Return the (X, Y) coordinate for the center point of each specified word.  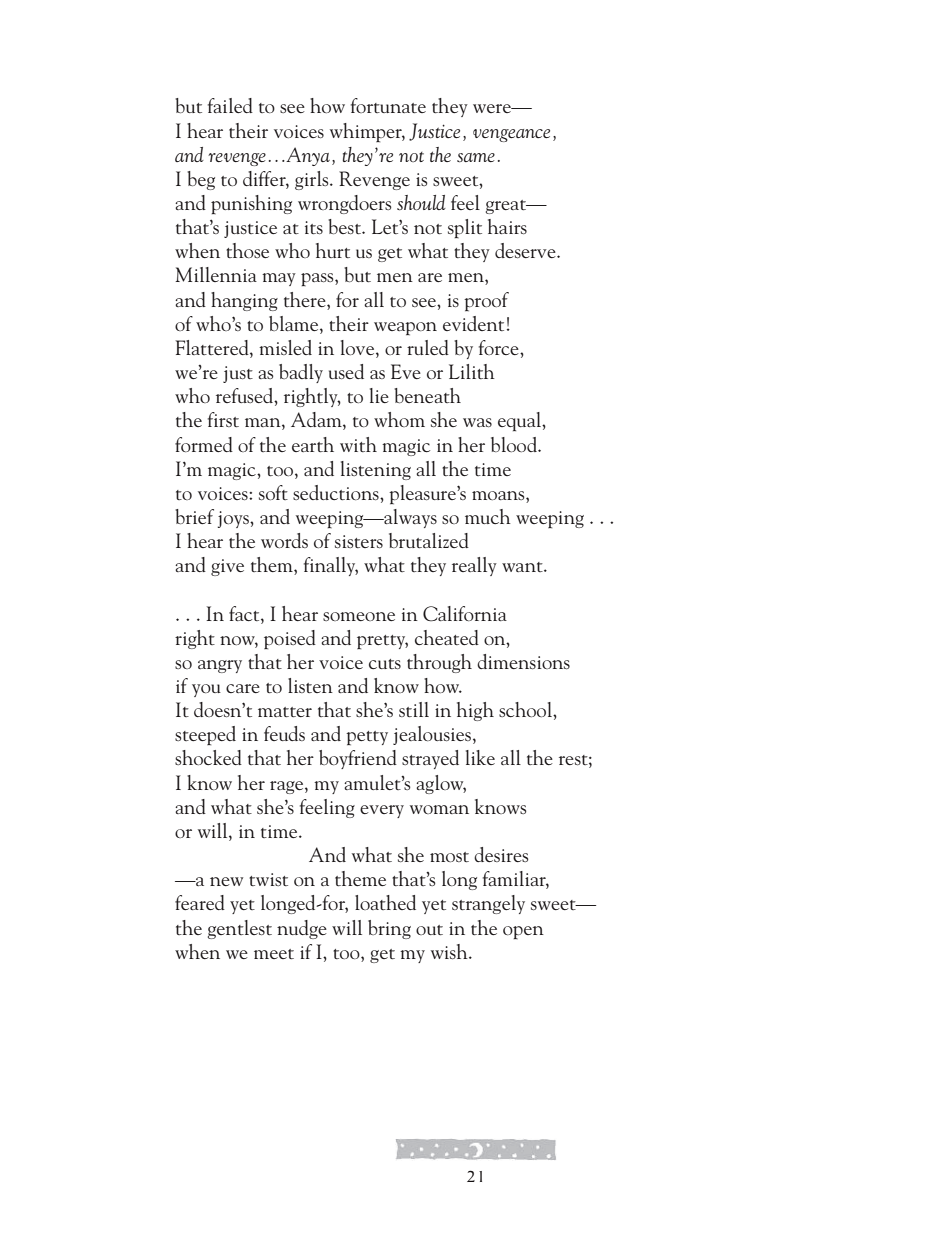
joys (234, 519)
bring (389, 929)
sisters (359, 541)
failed (230, 105)
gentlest (240, 929)
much (488, 516)
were (493, 108)
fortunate (388, 105)
